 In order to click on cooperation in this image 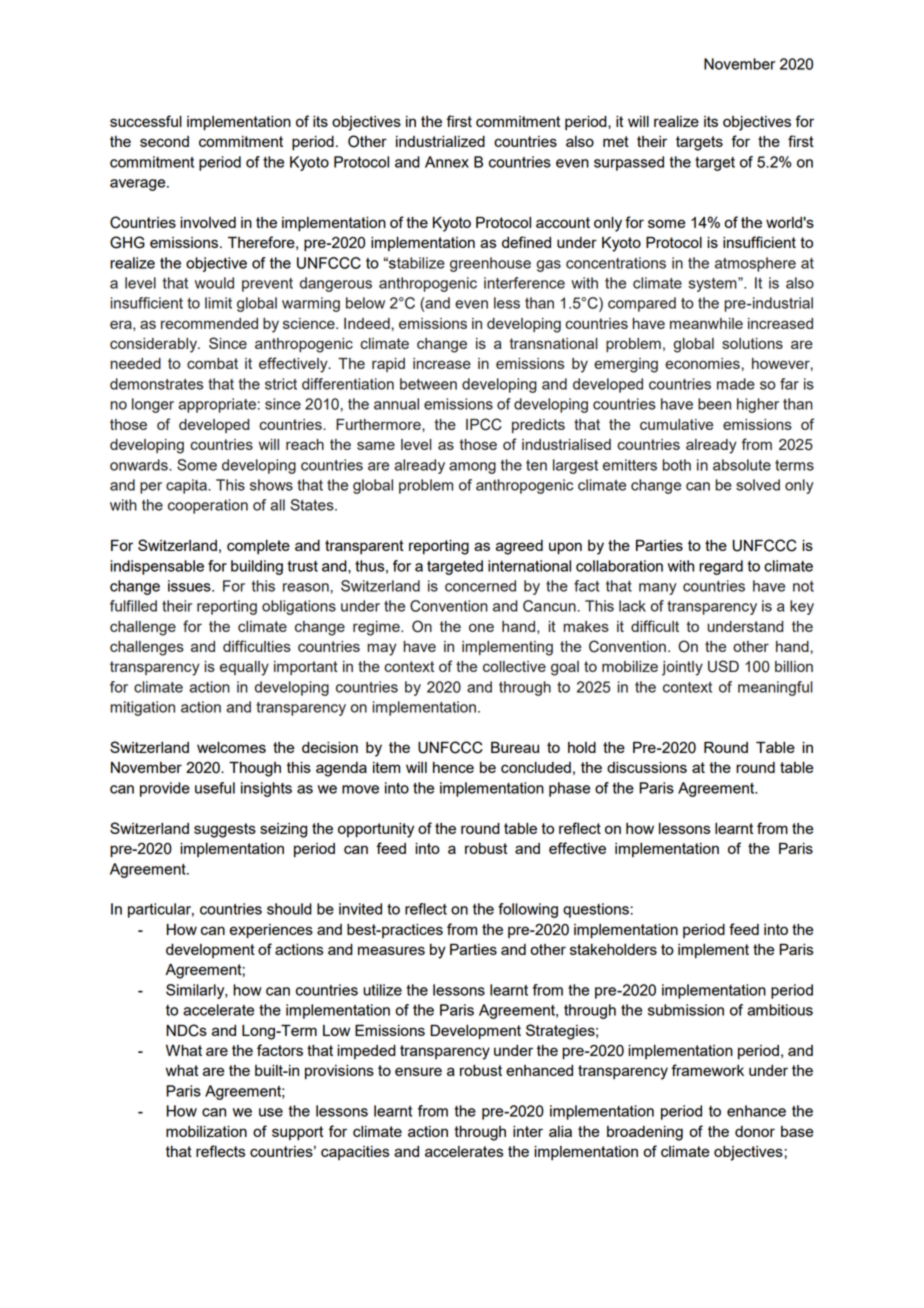, I will do `click(208, 506)`.
